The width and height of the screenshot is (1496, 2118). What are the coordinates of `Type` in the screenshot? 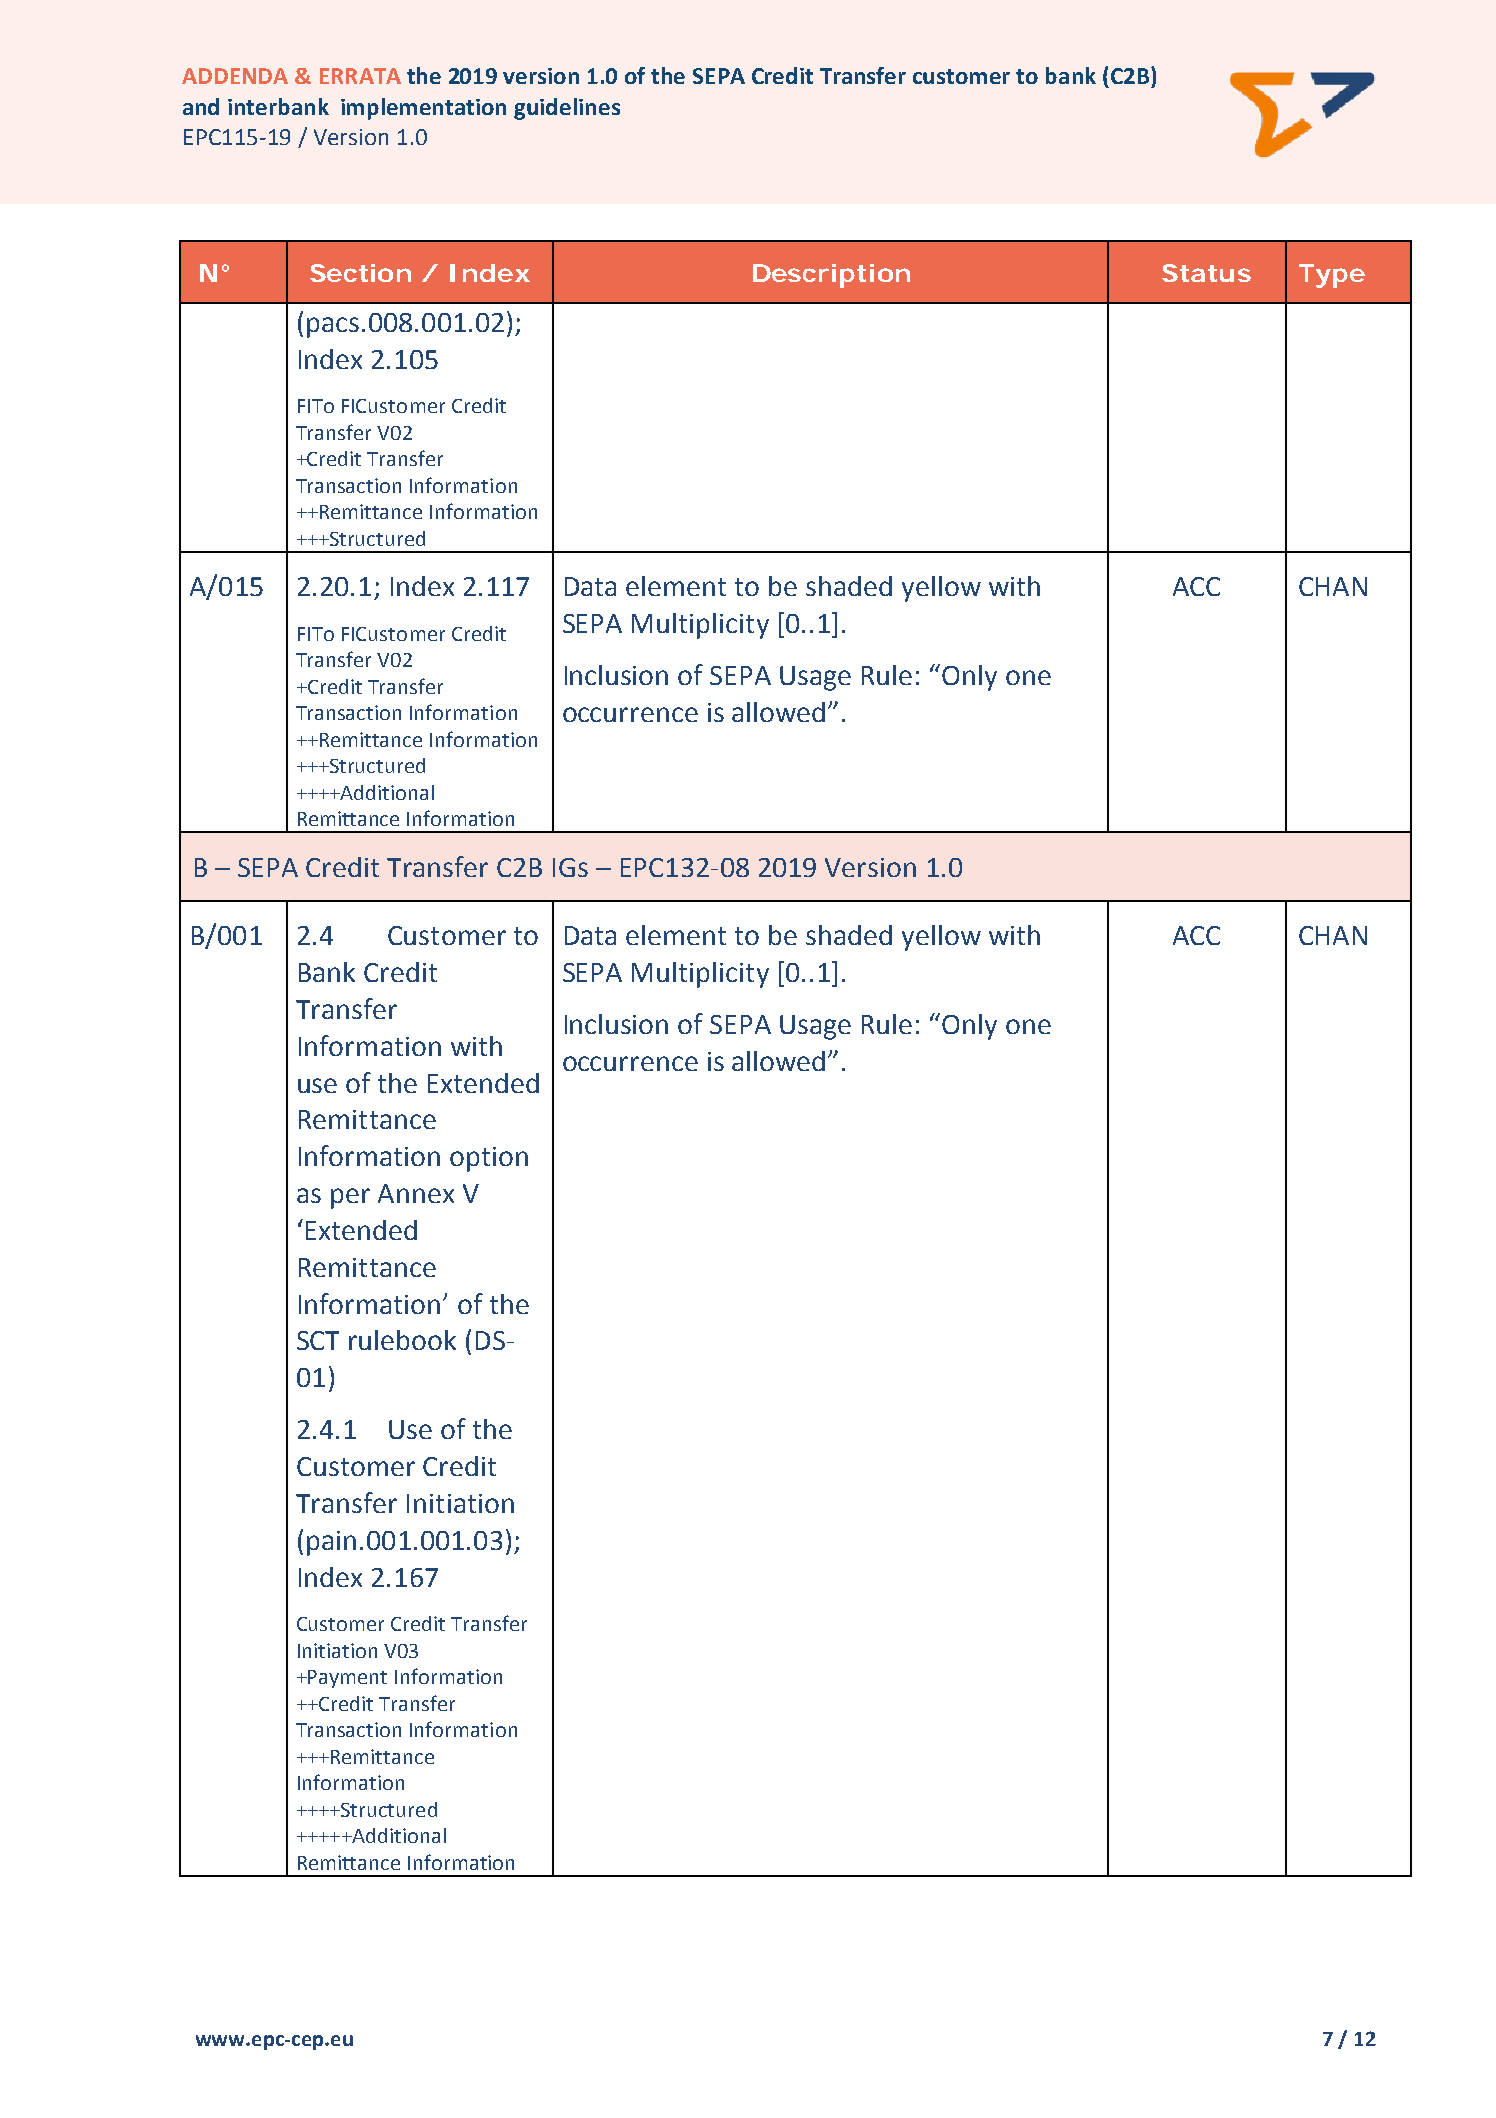 It's located at (1332, 276).
